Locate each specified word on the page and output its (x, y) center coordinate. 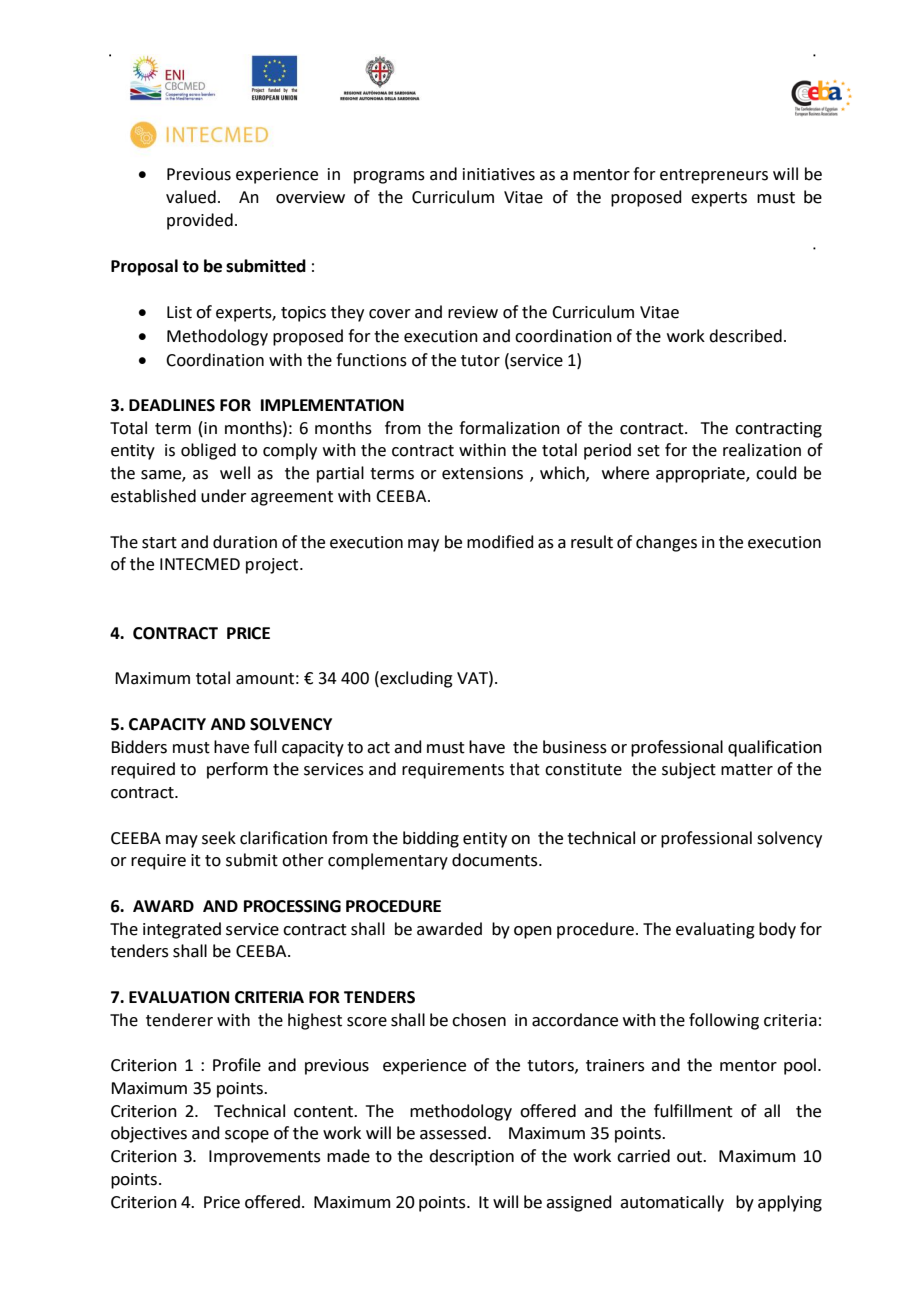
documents (496, 860)
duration (245, 542)
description (471, 1157)
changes (666, 543)
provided (200, 221)
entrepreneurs (714, 176)
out (691, 1157)
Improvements (265, 1158)
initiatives (499, 174)
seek (219, 838)
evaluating (715, 930)
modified (500, 542)
